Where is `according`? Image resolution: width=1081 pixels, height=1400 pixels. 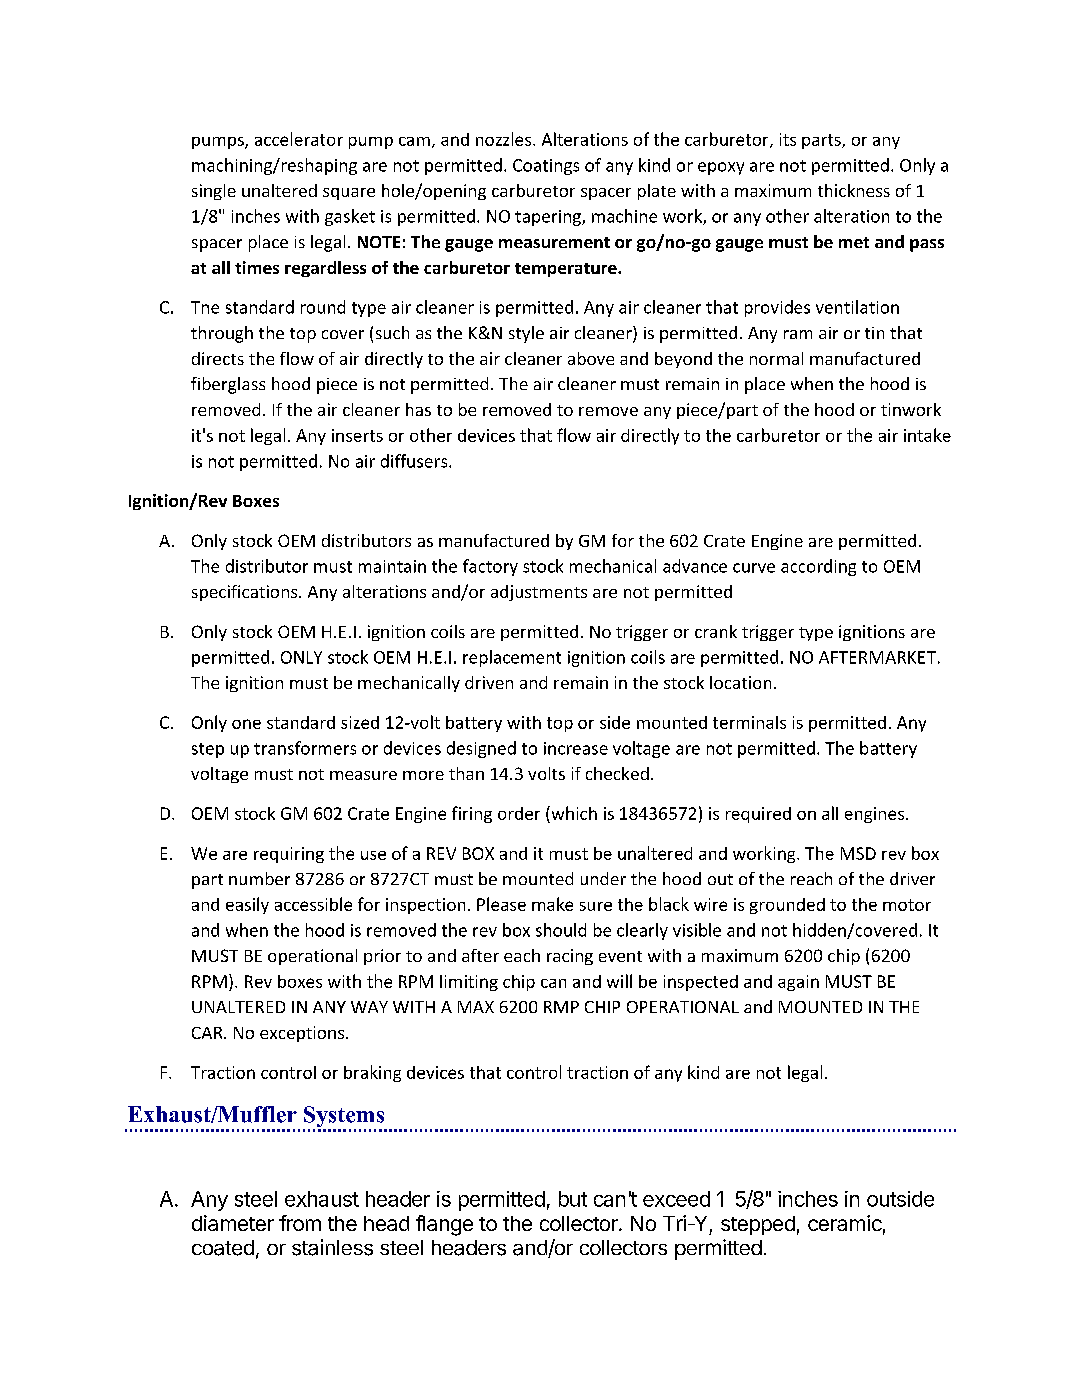
according is located at coordinates (818, 567).
